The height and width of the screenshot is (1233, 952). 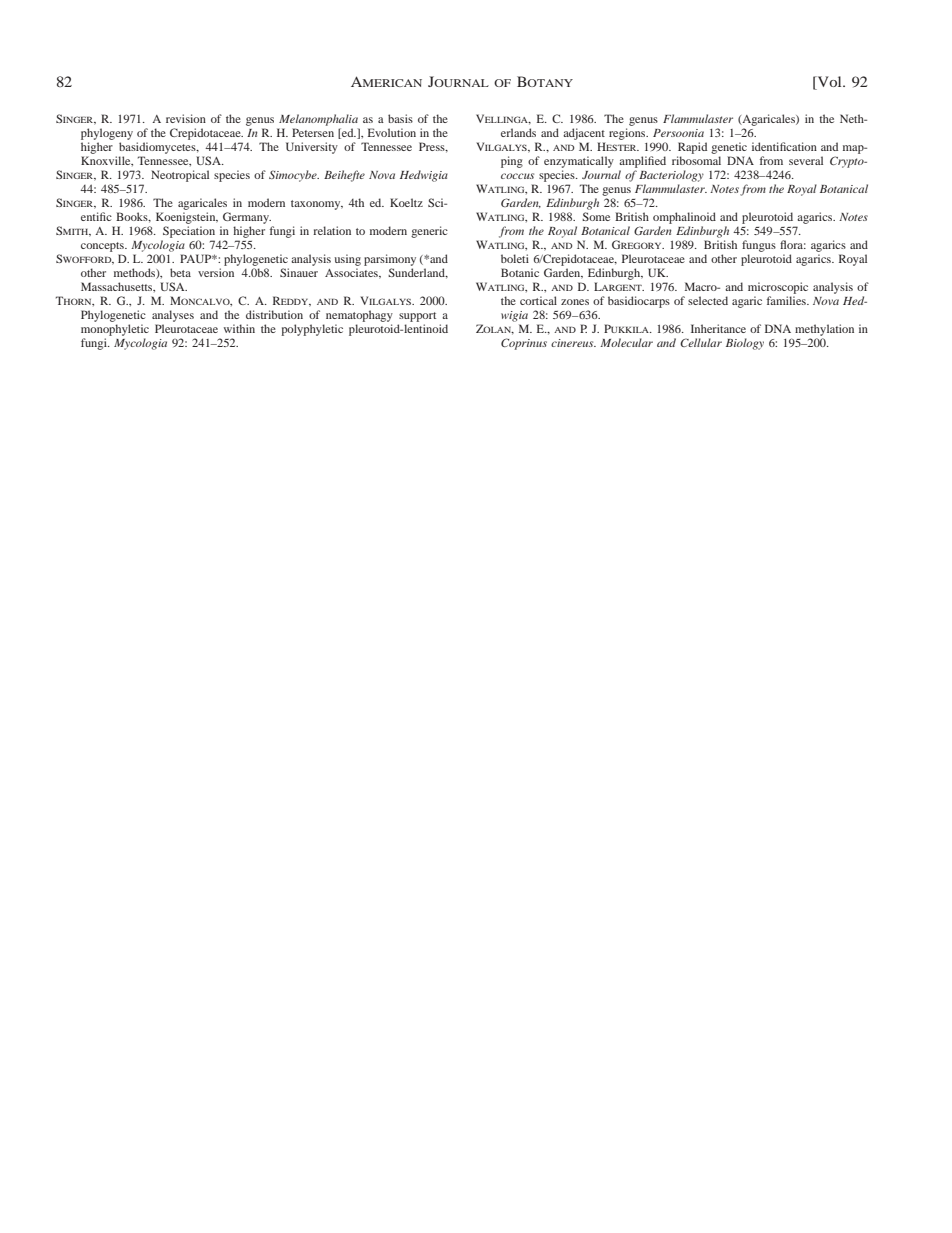 What do you see at coordinates (186, 118) in the screenshot?
I see `revision` at bounding box center [186, 118].
